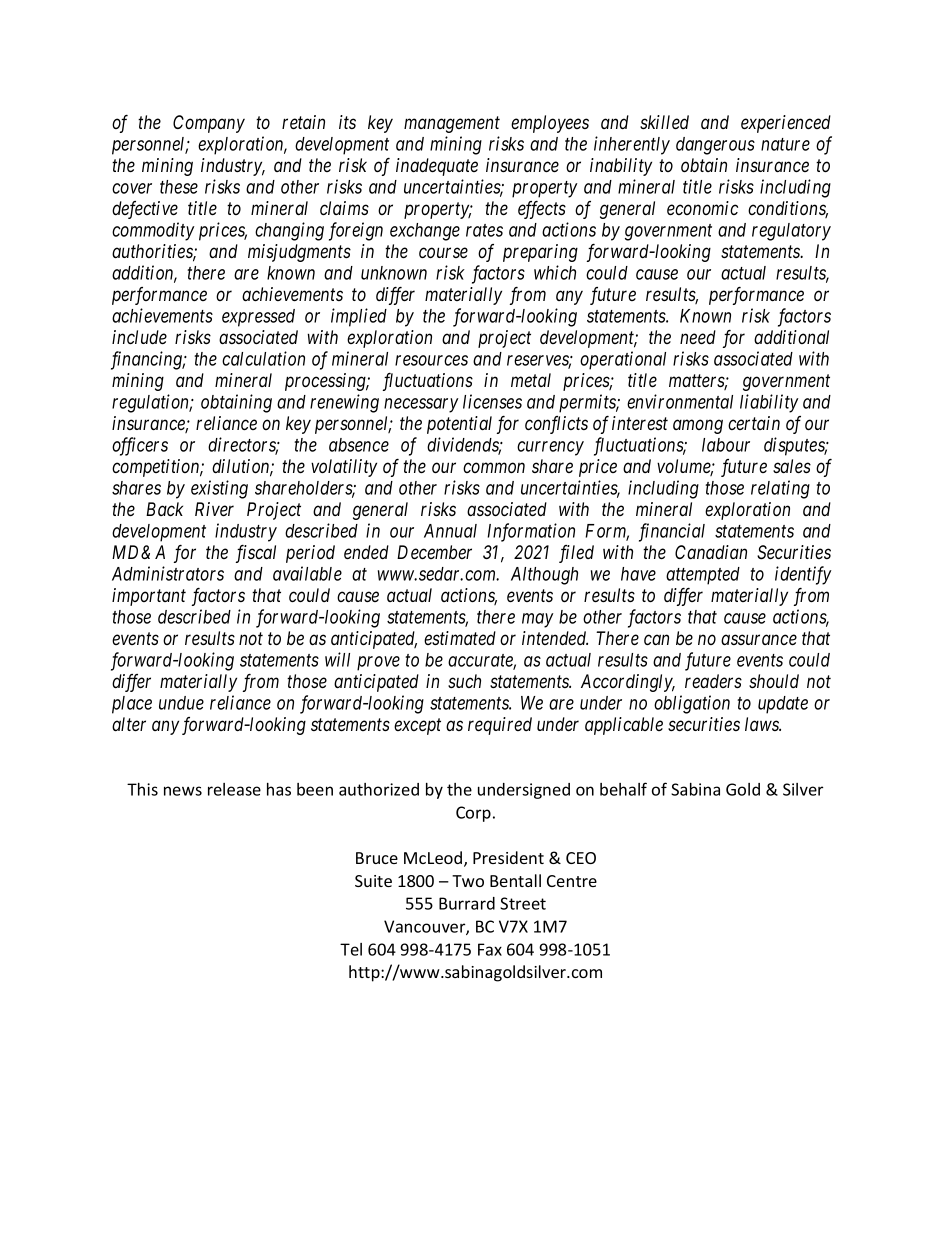 This screenshot has height=1233, width=952. What do you see at coordinates (263, 358) in the screenshot?
I see `calculation` at bounding box center [263, 358].
